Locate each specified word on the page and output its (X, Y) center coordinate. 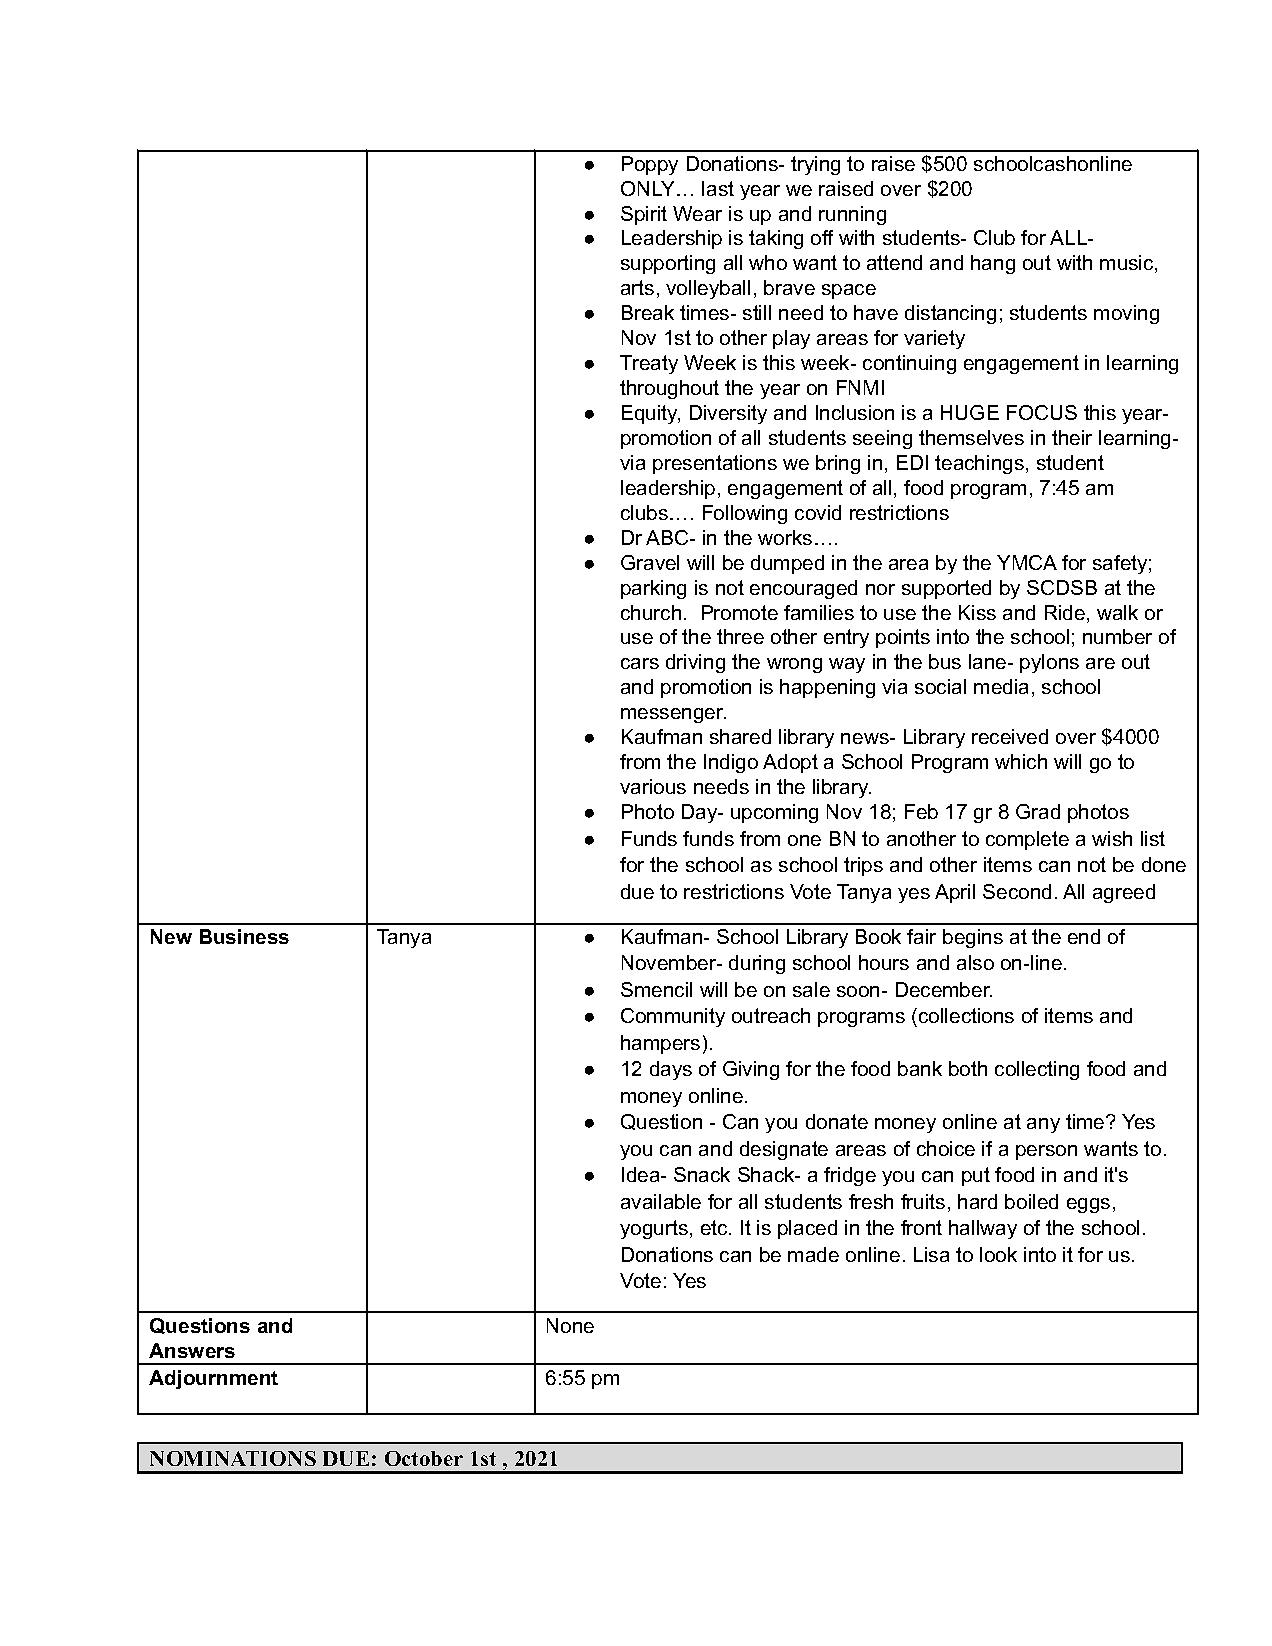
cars (640, 663)
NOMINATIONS (233, 1458)
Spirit (644, 215)
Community (673, 1017)
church (651, 612)
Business (244, 936)
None (570, 1325)
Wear (697, 213)
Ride (1065, 612)
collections (966, 1015)
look (998, 1254)
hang (993, 264)
